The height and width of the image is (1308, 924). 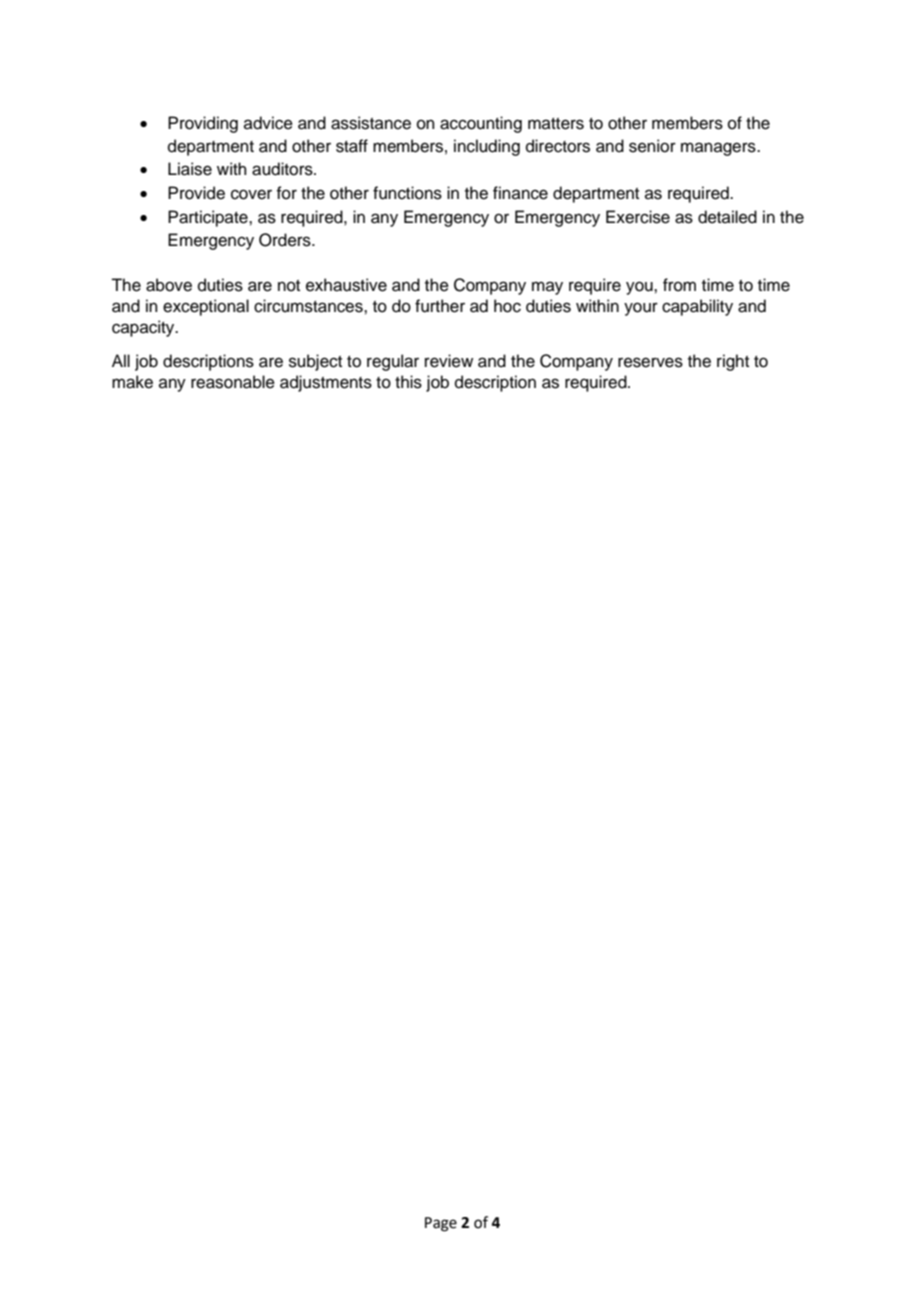 I want to click on functions, so click(x=407, y=193).
